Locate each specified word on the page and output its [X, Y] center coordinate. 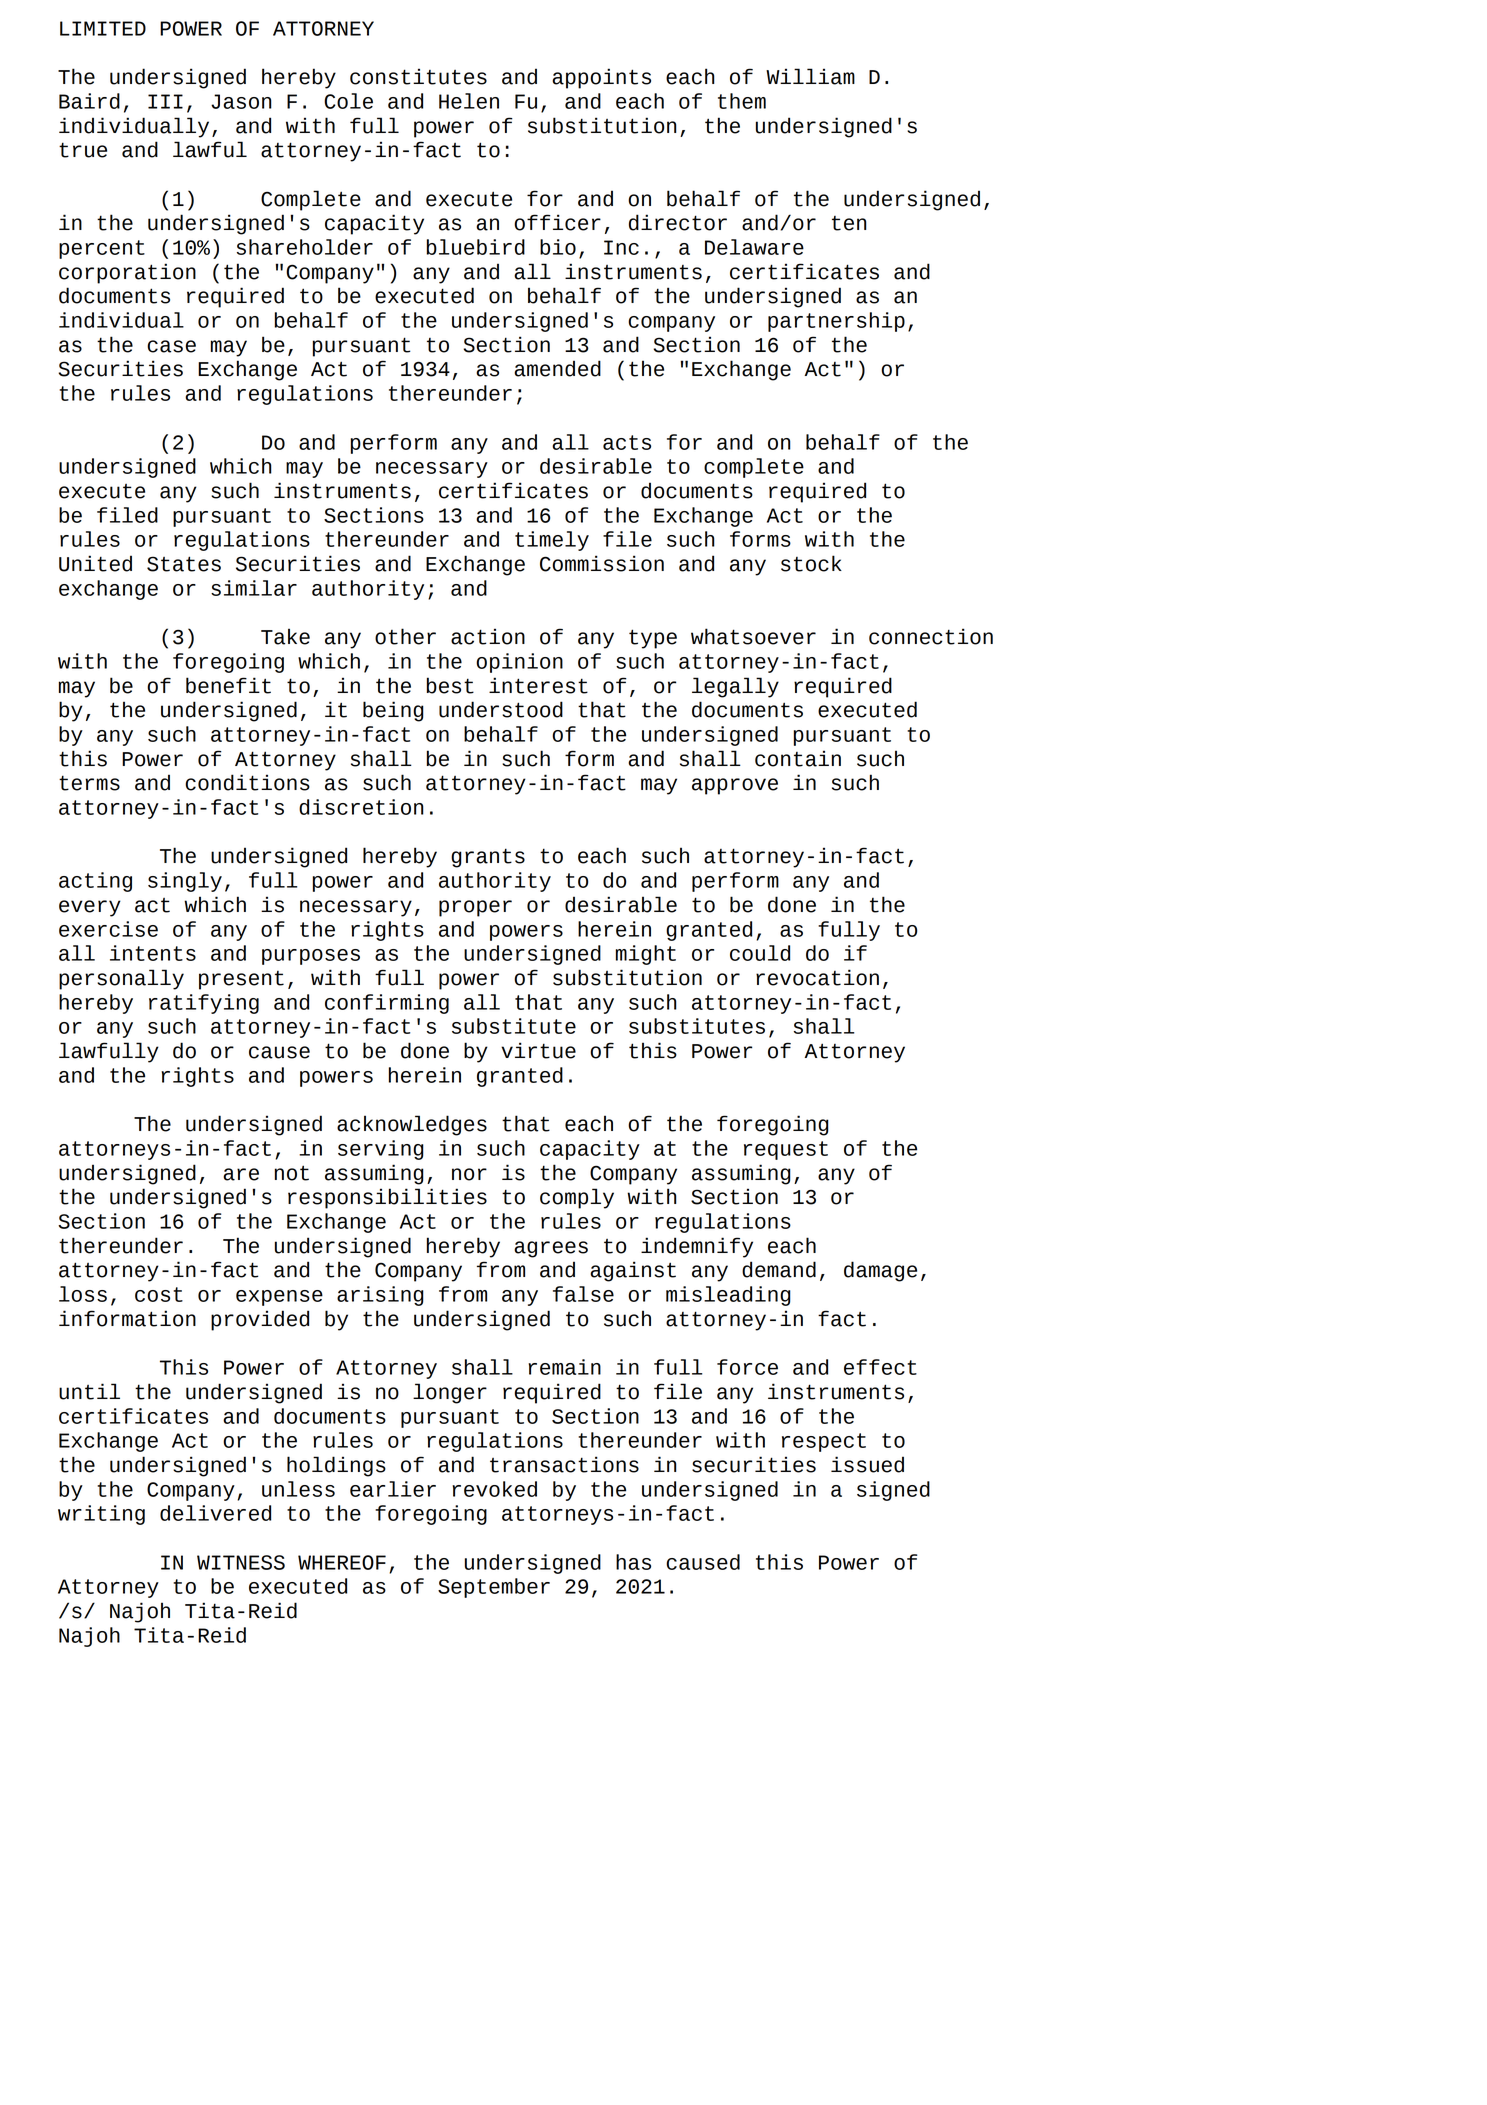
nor [469, 1174]
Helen [469, 101]
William [810, 76]
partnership [836, 322]
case [171, 346]
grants [488, 858]
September [494, 1588]
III [165, 101]
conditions [247, 782]
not [292, 1173]
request [786, 1150]
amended [557, 368]
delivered [215, 1513]
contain [798, 758]
